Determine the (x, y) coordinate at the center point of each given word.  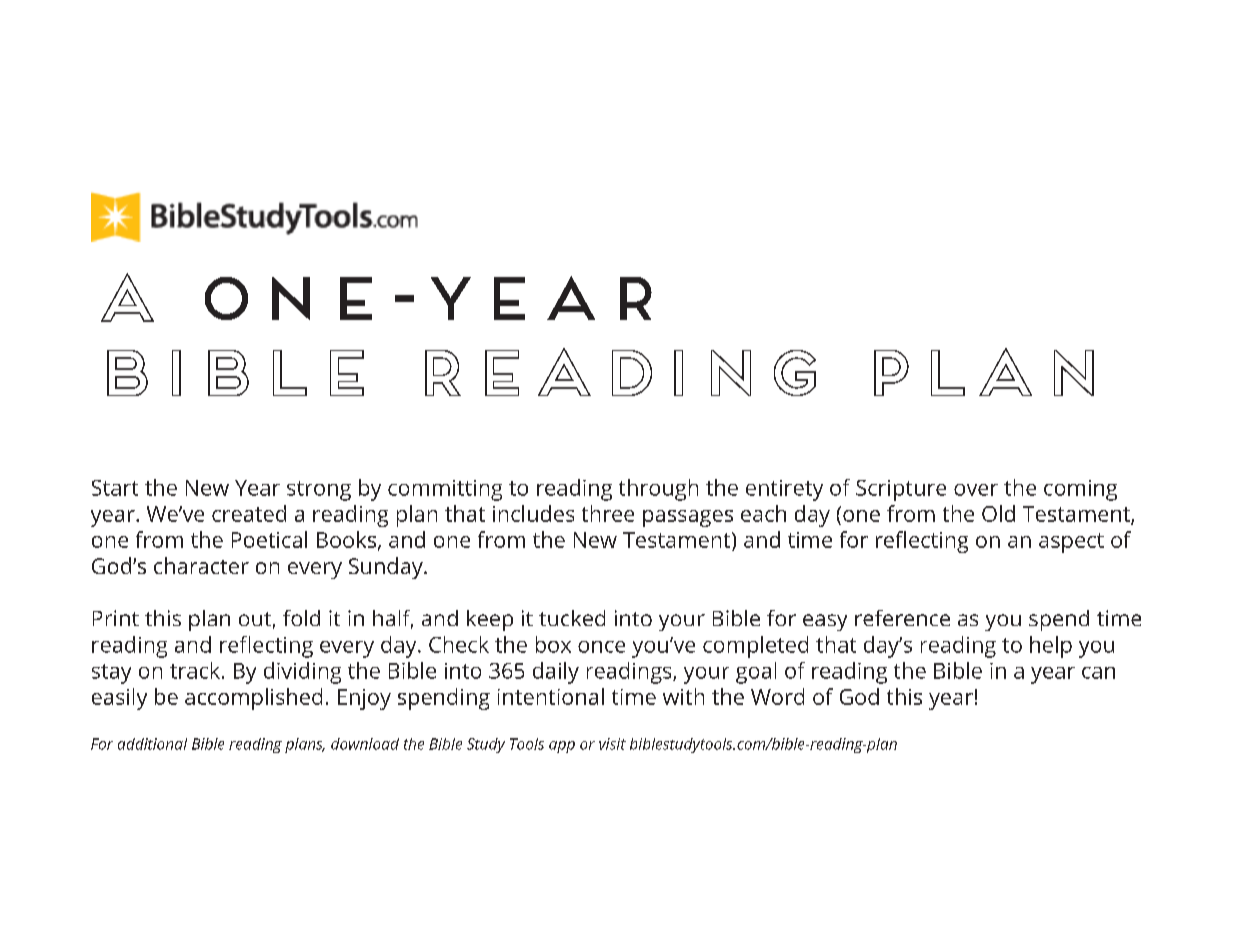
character (201, 565)
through (658, 490)
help (1051, 647)
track (195, 670)
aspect (1071, 543)
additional (152, 744)
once (601, 647)
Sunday (387, 568)
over (976, 490)
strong (319, 491)
